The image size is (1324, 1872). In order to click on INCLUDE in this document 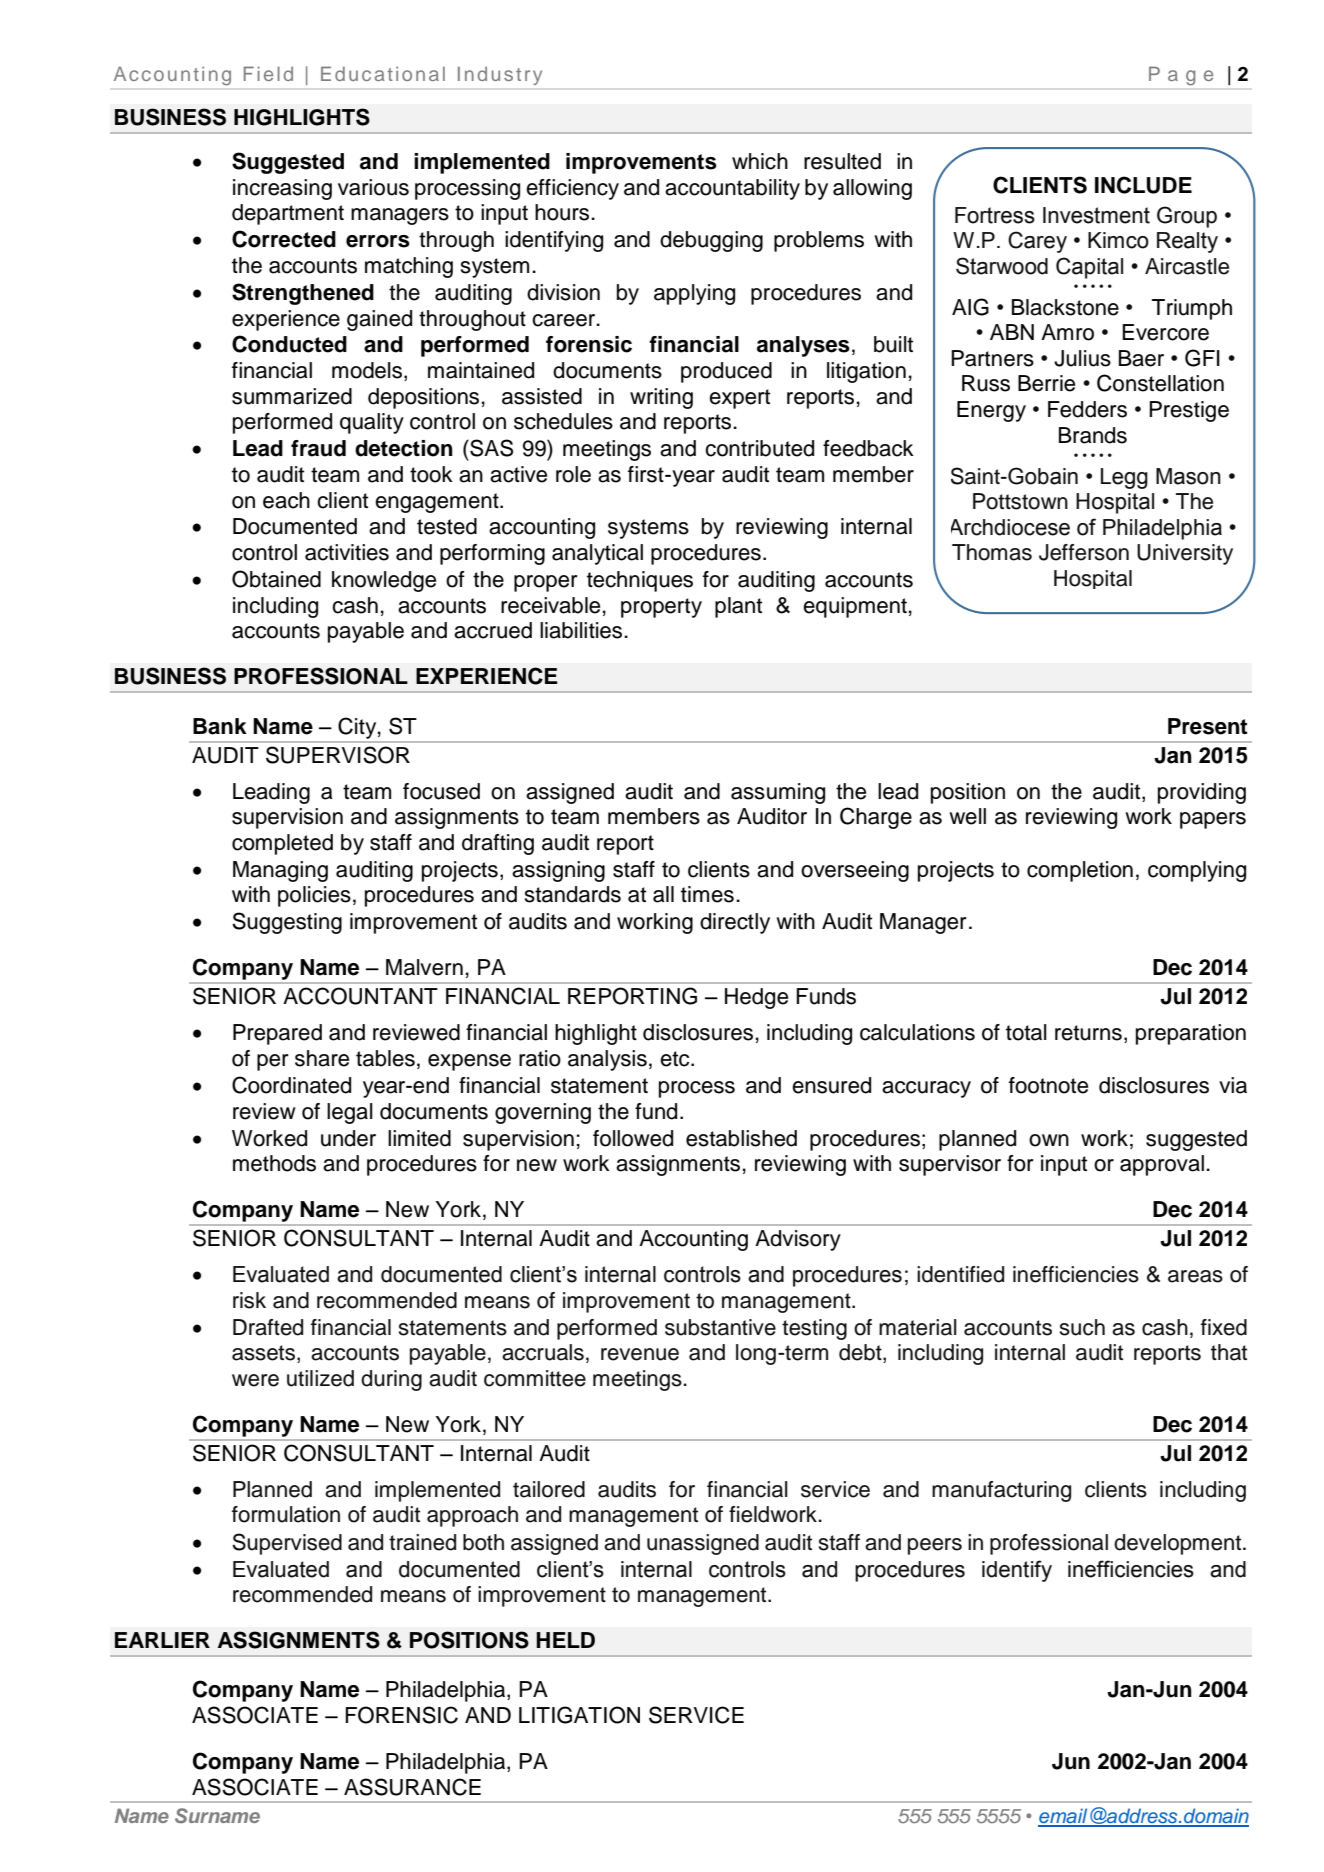, I will do `click(1143, 185)`.
